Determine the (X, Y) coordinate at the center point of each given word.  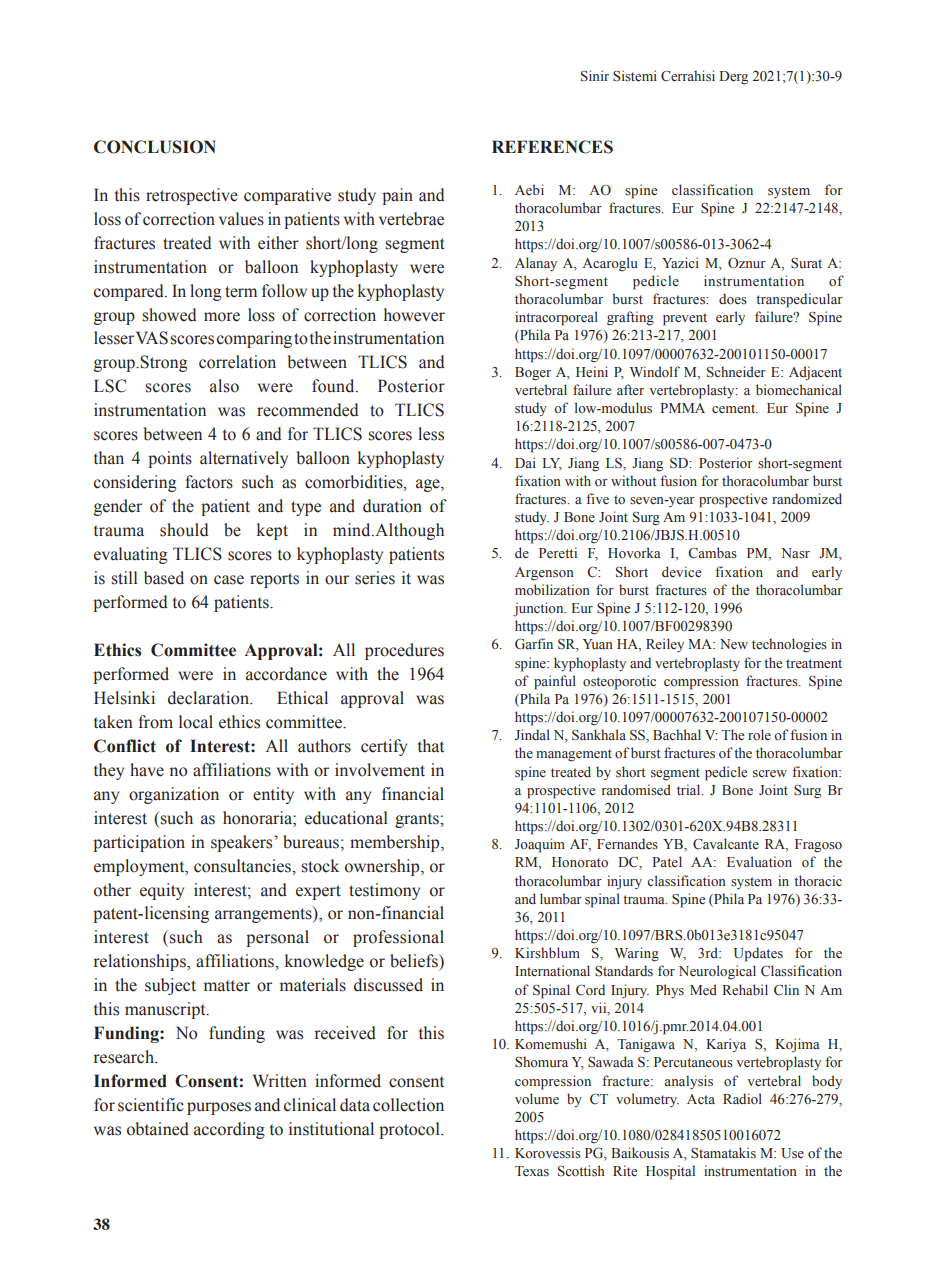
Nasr (795, 553)
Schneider (736, 372)
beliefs (415, 961)
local (196, 722)
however (414, 315)
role (759, 735)
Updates (758, 954)
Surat (806, 263)
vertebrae (411, 219)
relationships (141, 962)
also (224, 386)
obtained (158, 1129)
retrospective (192, 196)
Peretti (558, 552)
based (164, 578)
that (431, 746)
